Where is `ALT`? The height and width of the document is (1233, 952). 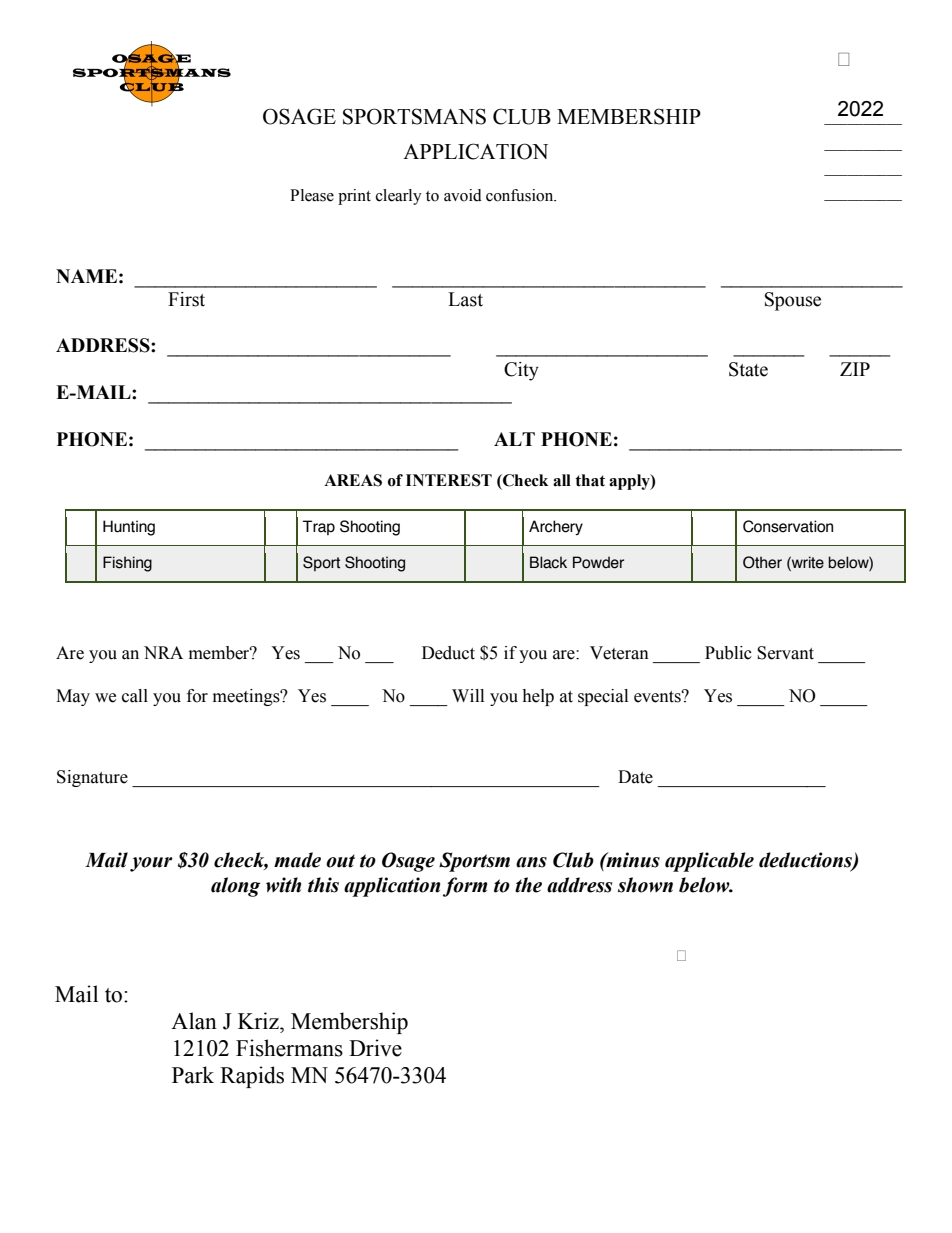 ALT is located at coordinates (514, 439).
